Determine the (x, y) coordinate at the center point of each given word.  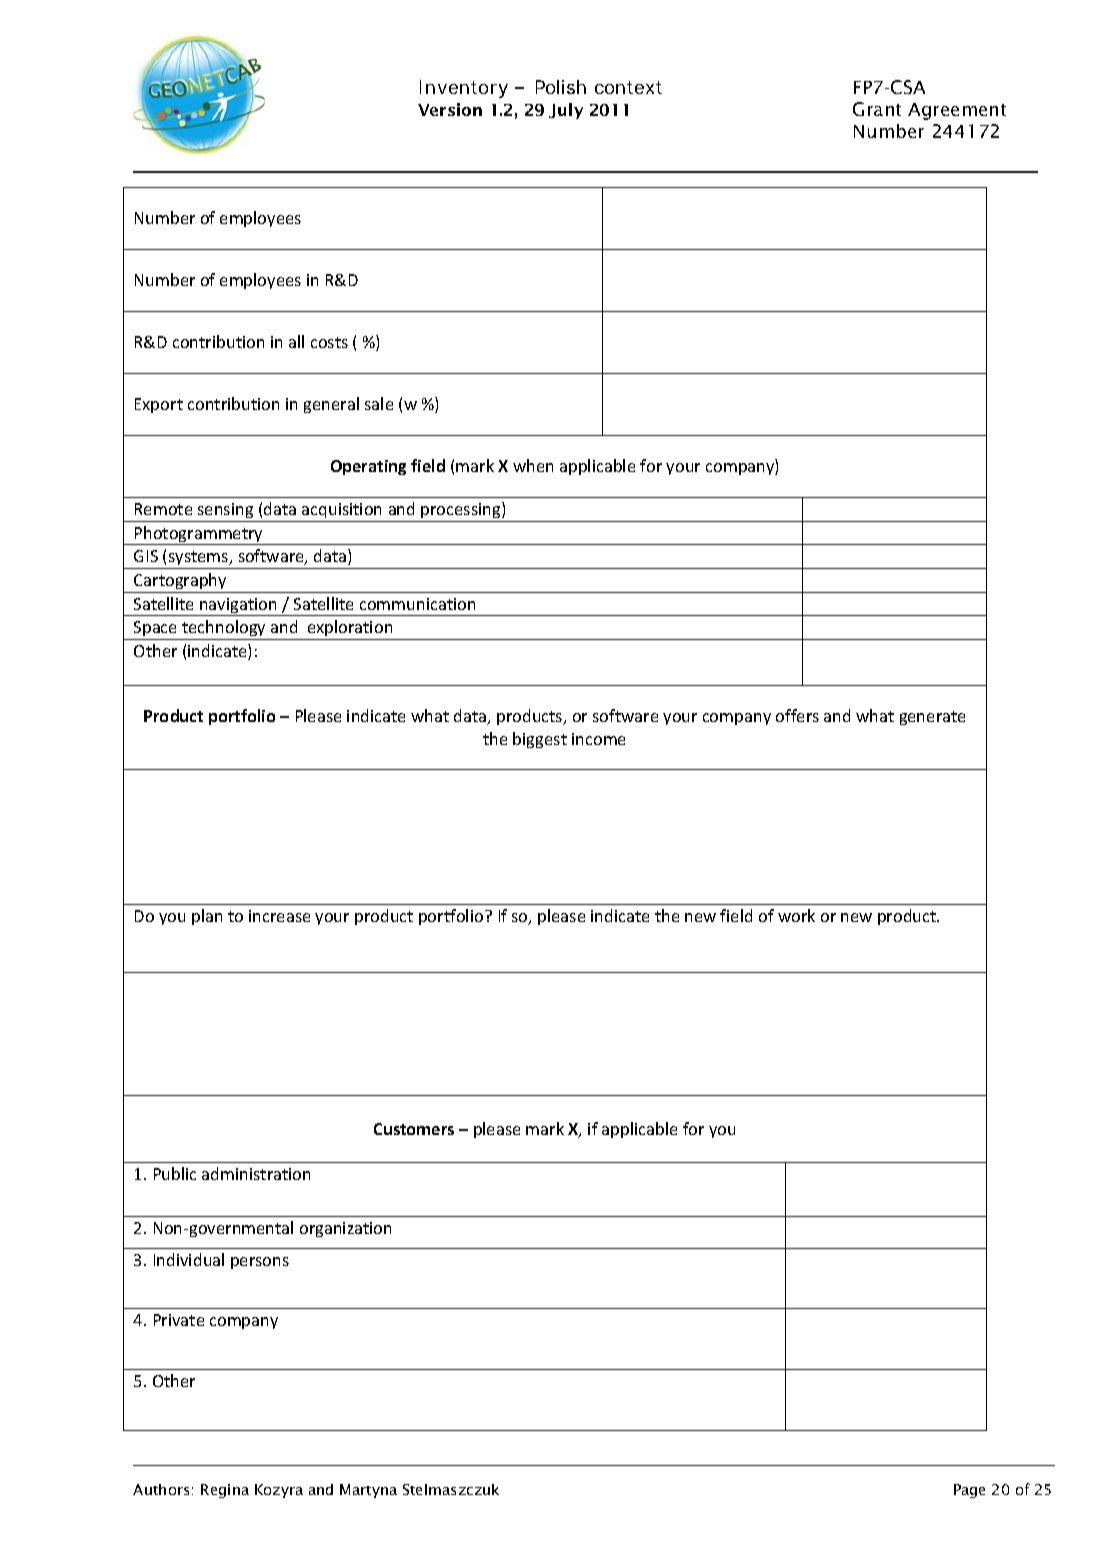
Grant (877, 109)
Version (450, 109)
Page (969, 1491)
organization (345, 1229)
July (566, 111)
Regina (225, 1491)
